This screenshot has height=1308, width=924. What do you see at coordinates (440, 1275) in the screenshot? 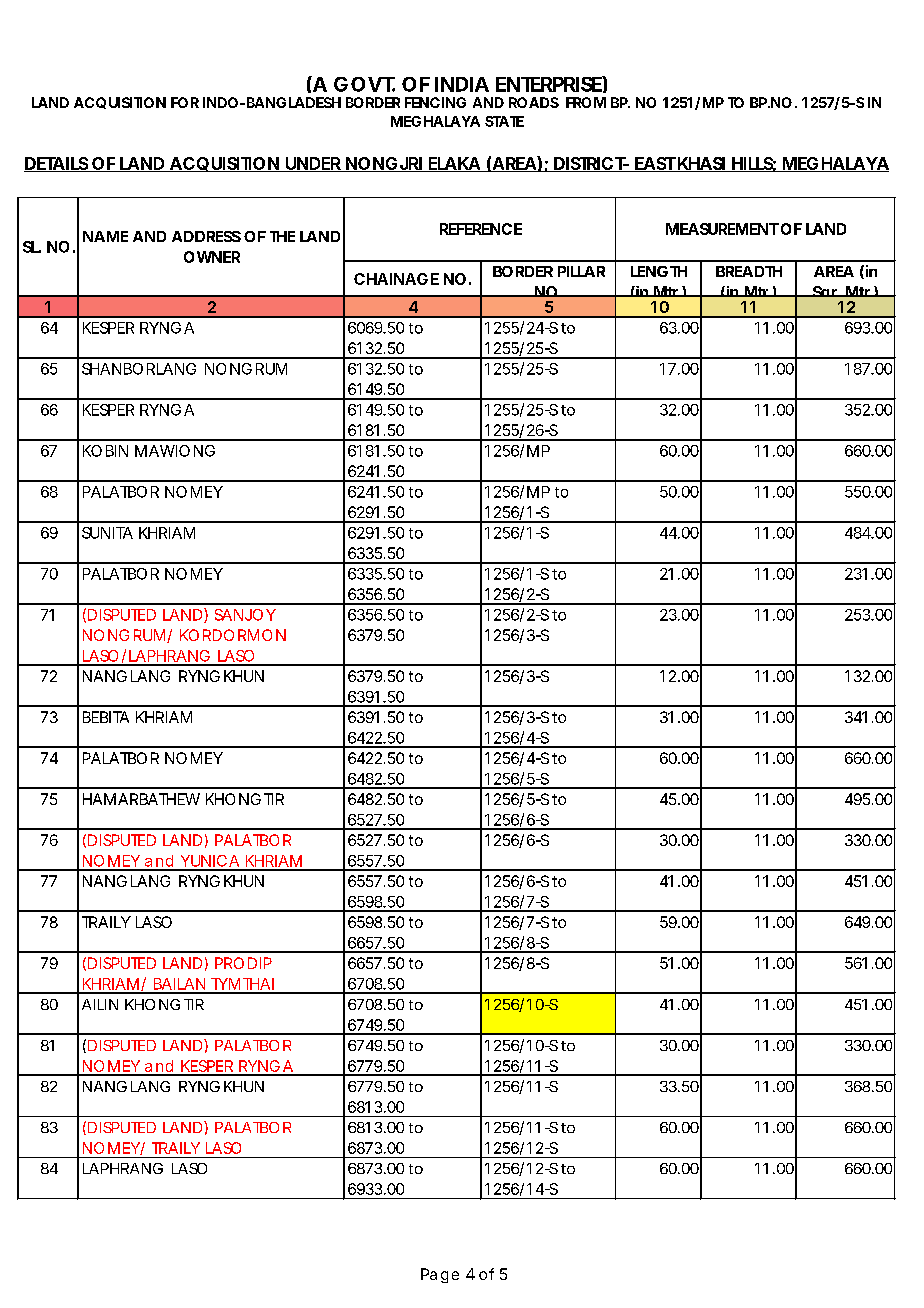
I see `Page` at bounding box center [440, 1275].
